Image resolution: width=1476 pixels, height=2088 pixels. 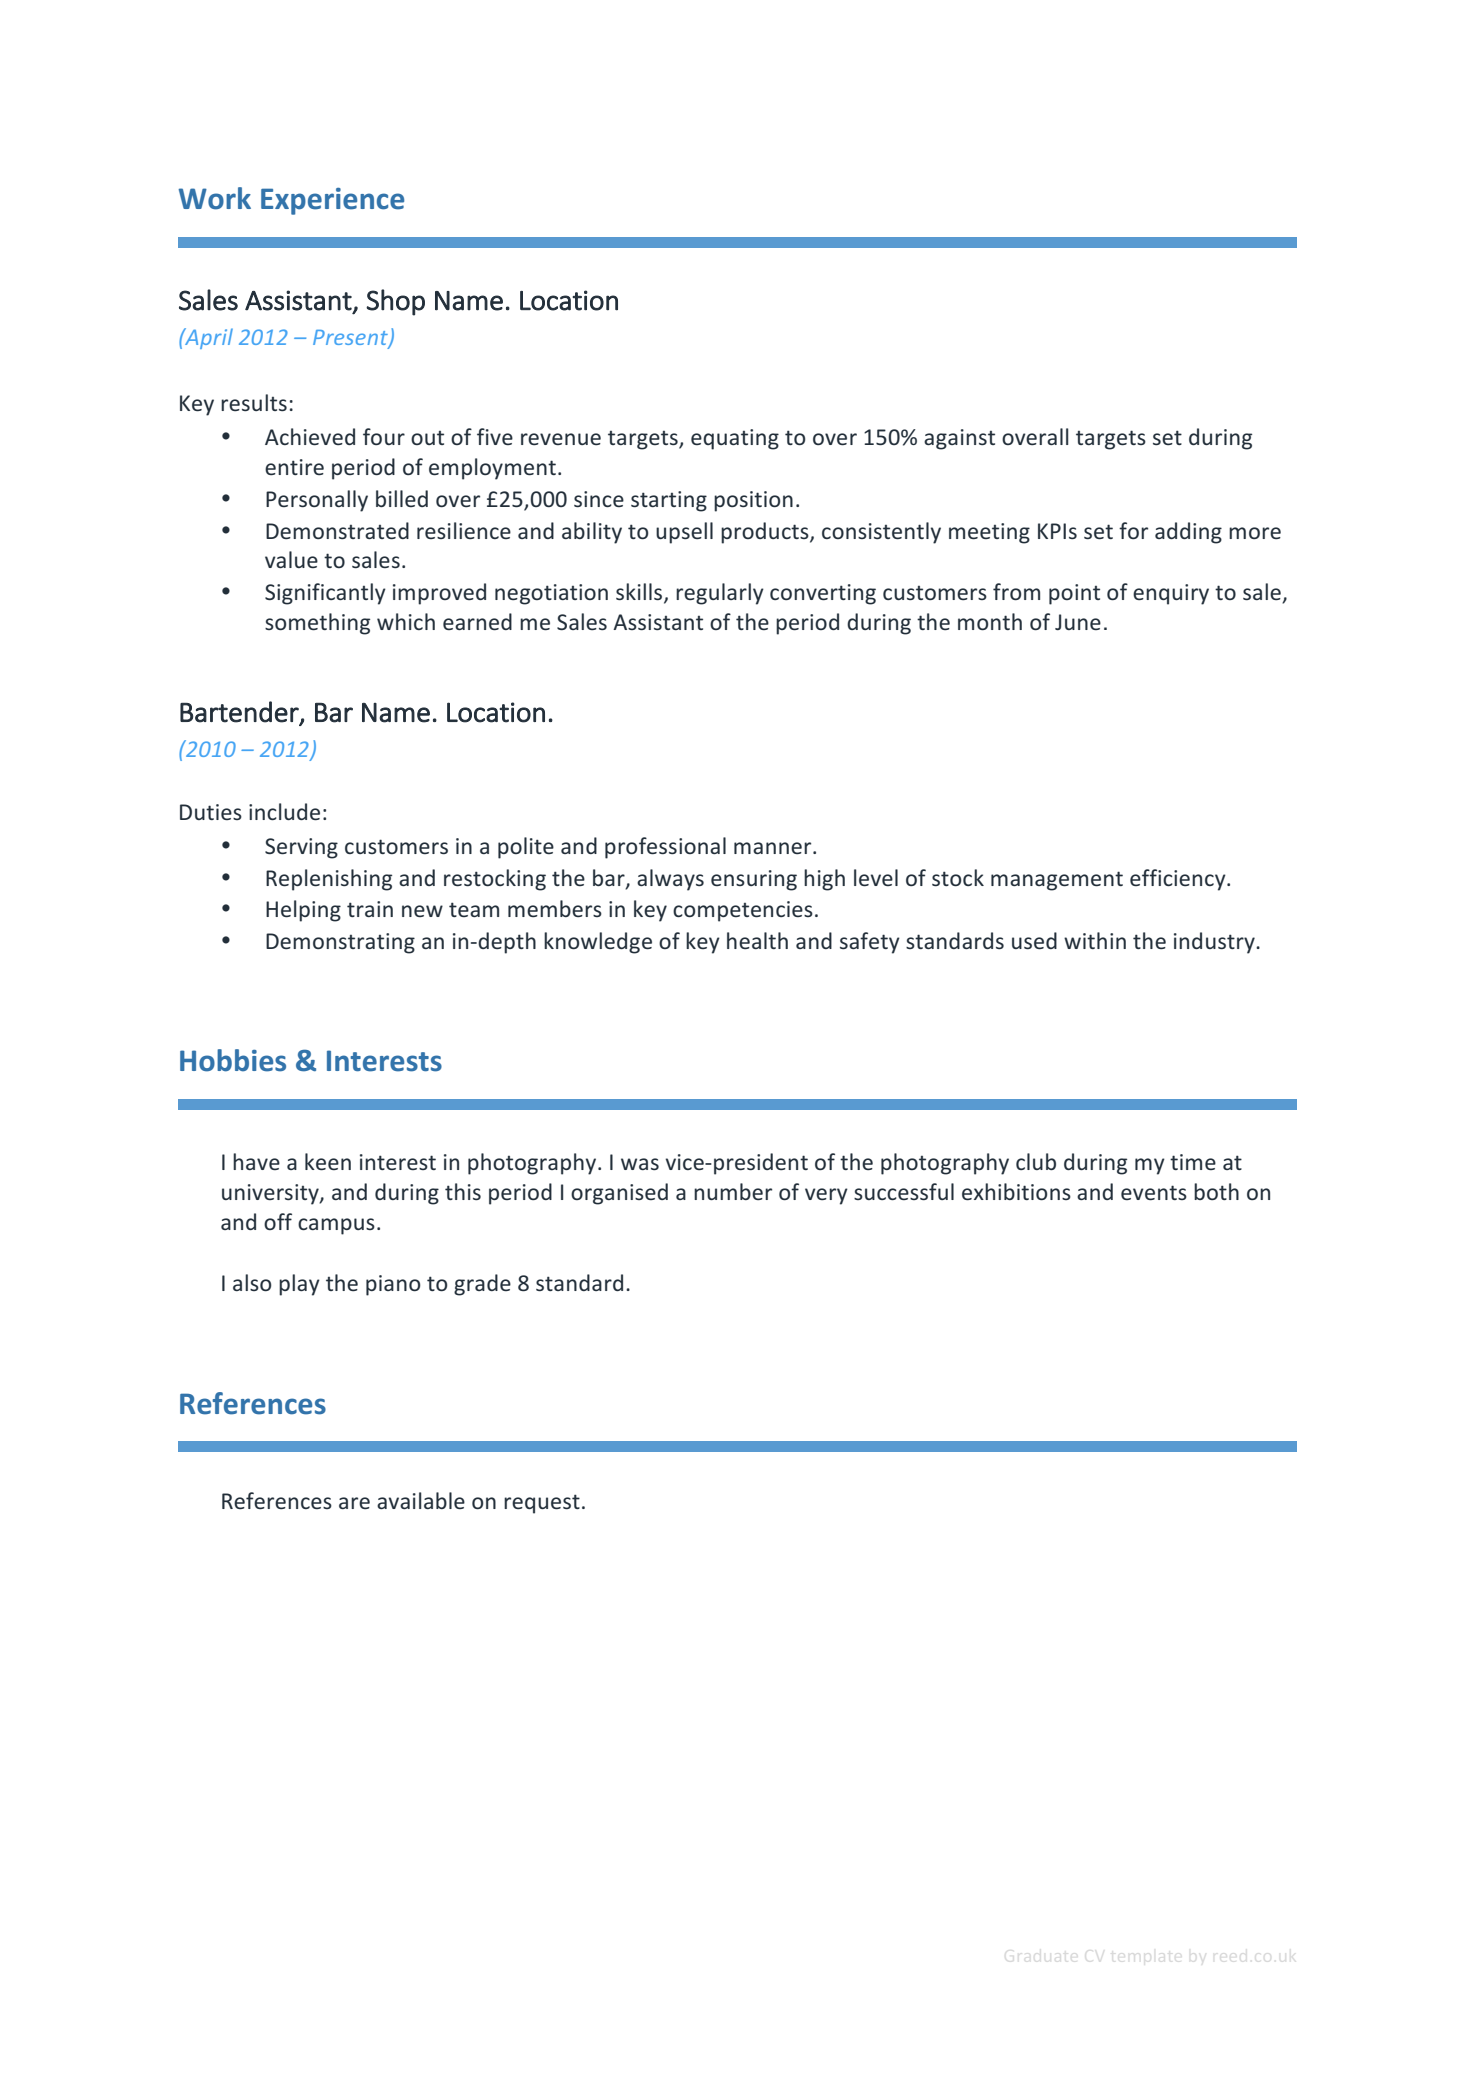 What do you see at coordinates (774, 848) in the screenshot?
I see `manner` at bounding box center [774, 848].
